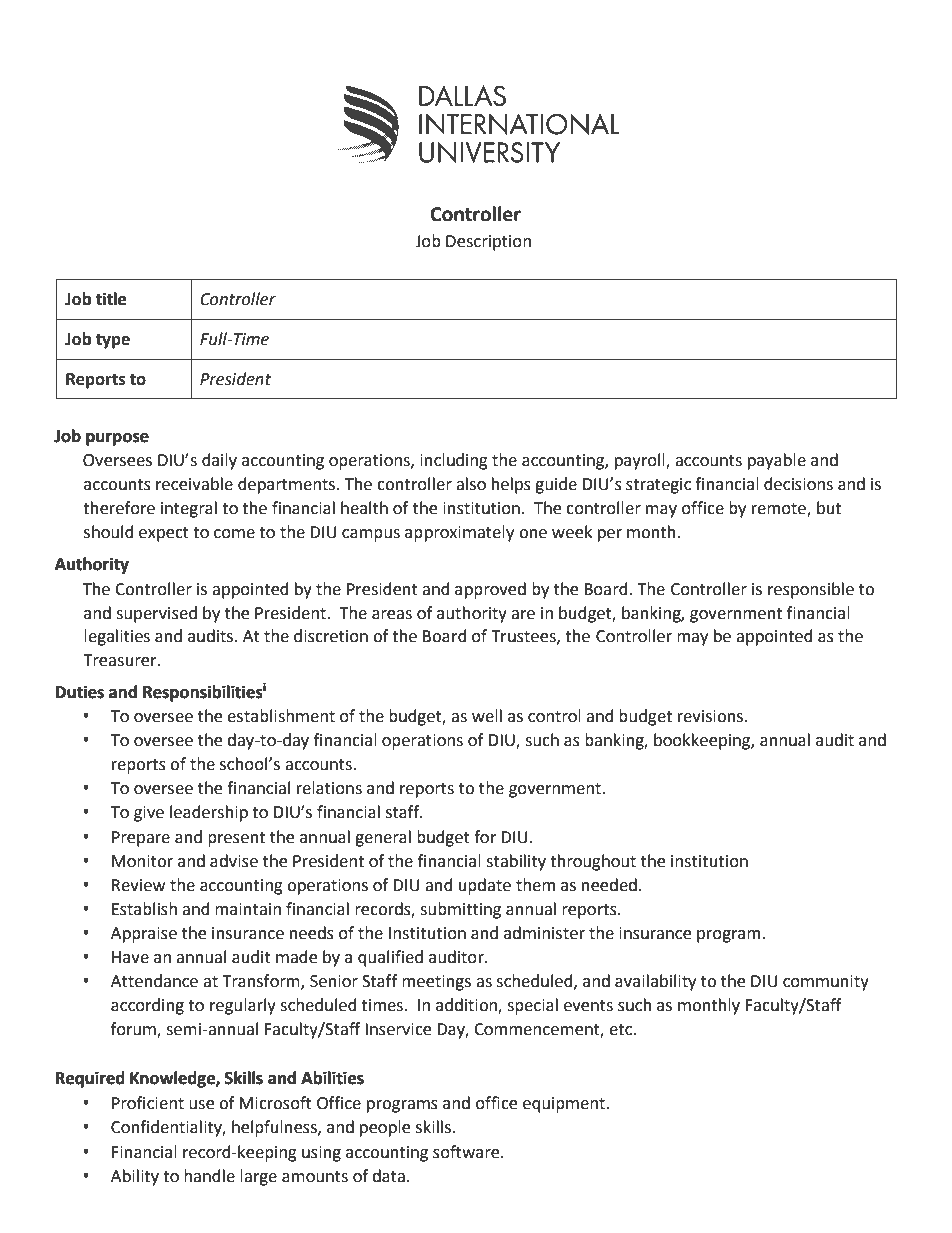 The height and width of the screenshot is (1233, 952). What do you see at coordinates (121, 660) in the screenshot?
I see `Treasurer` at bounding box center [121, 660].
